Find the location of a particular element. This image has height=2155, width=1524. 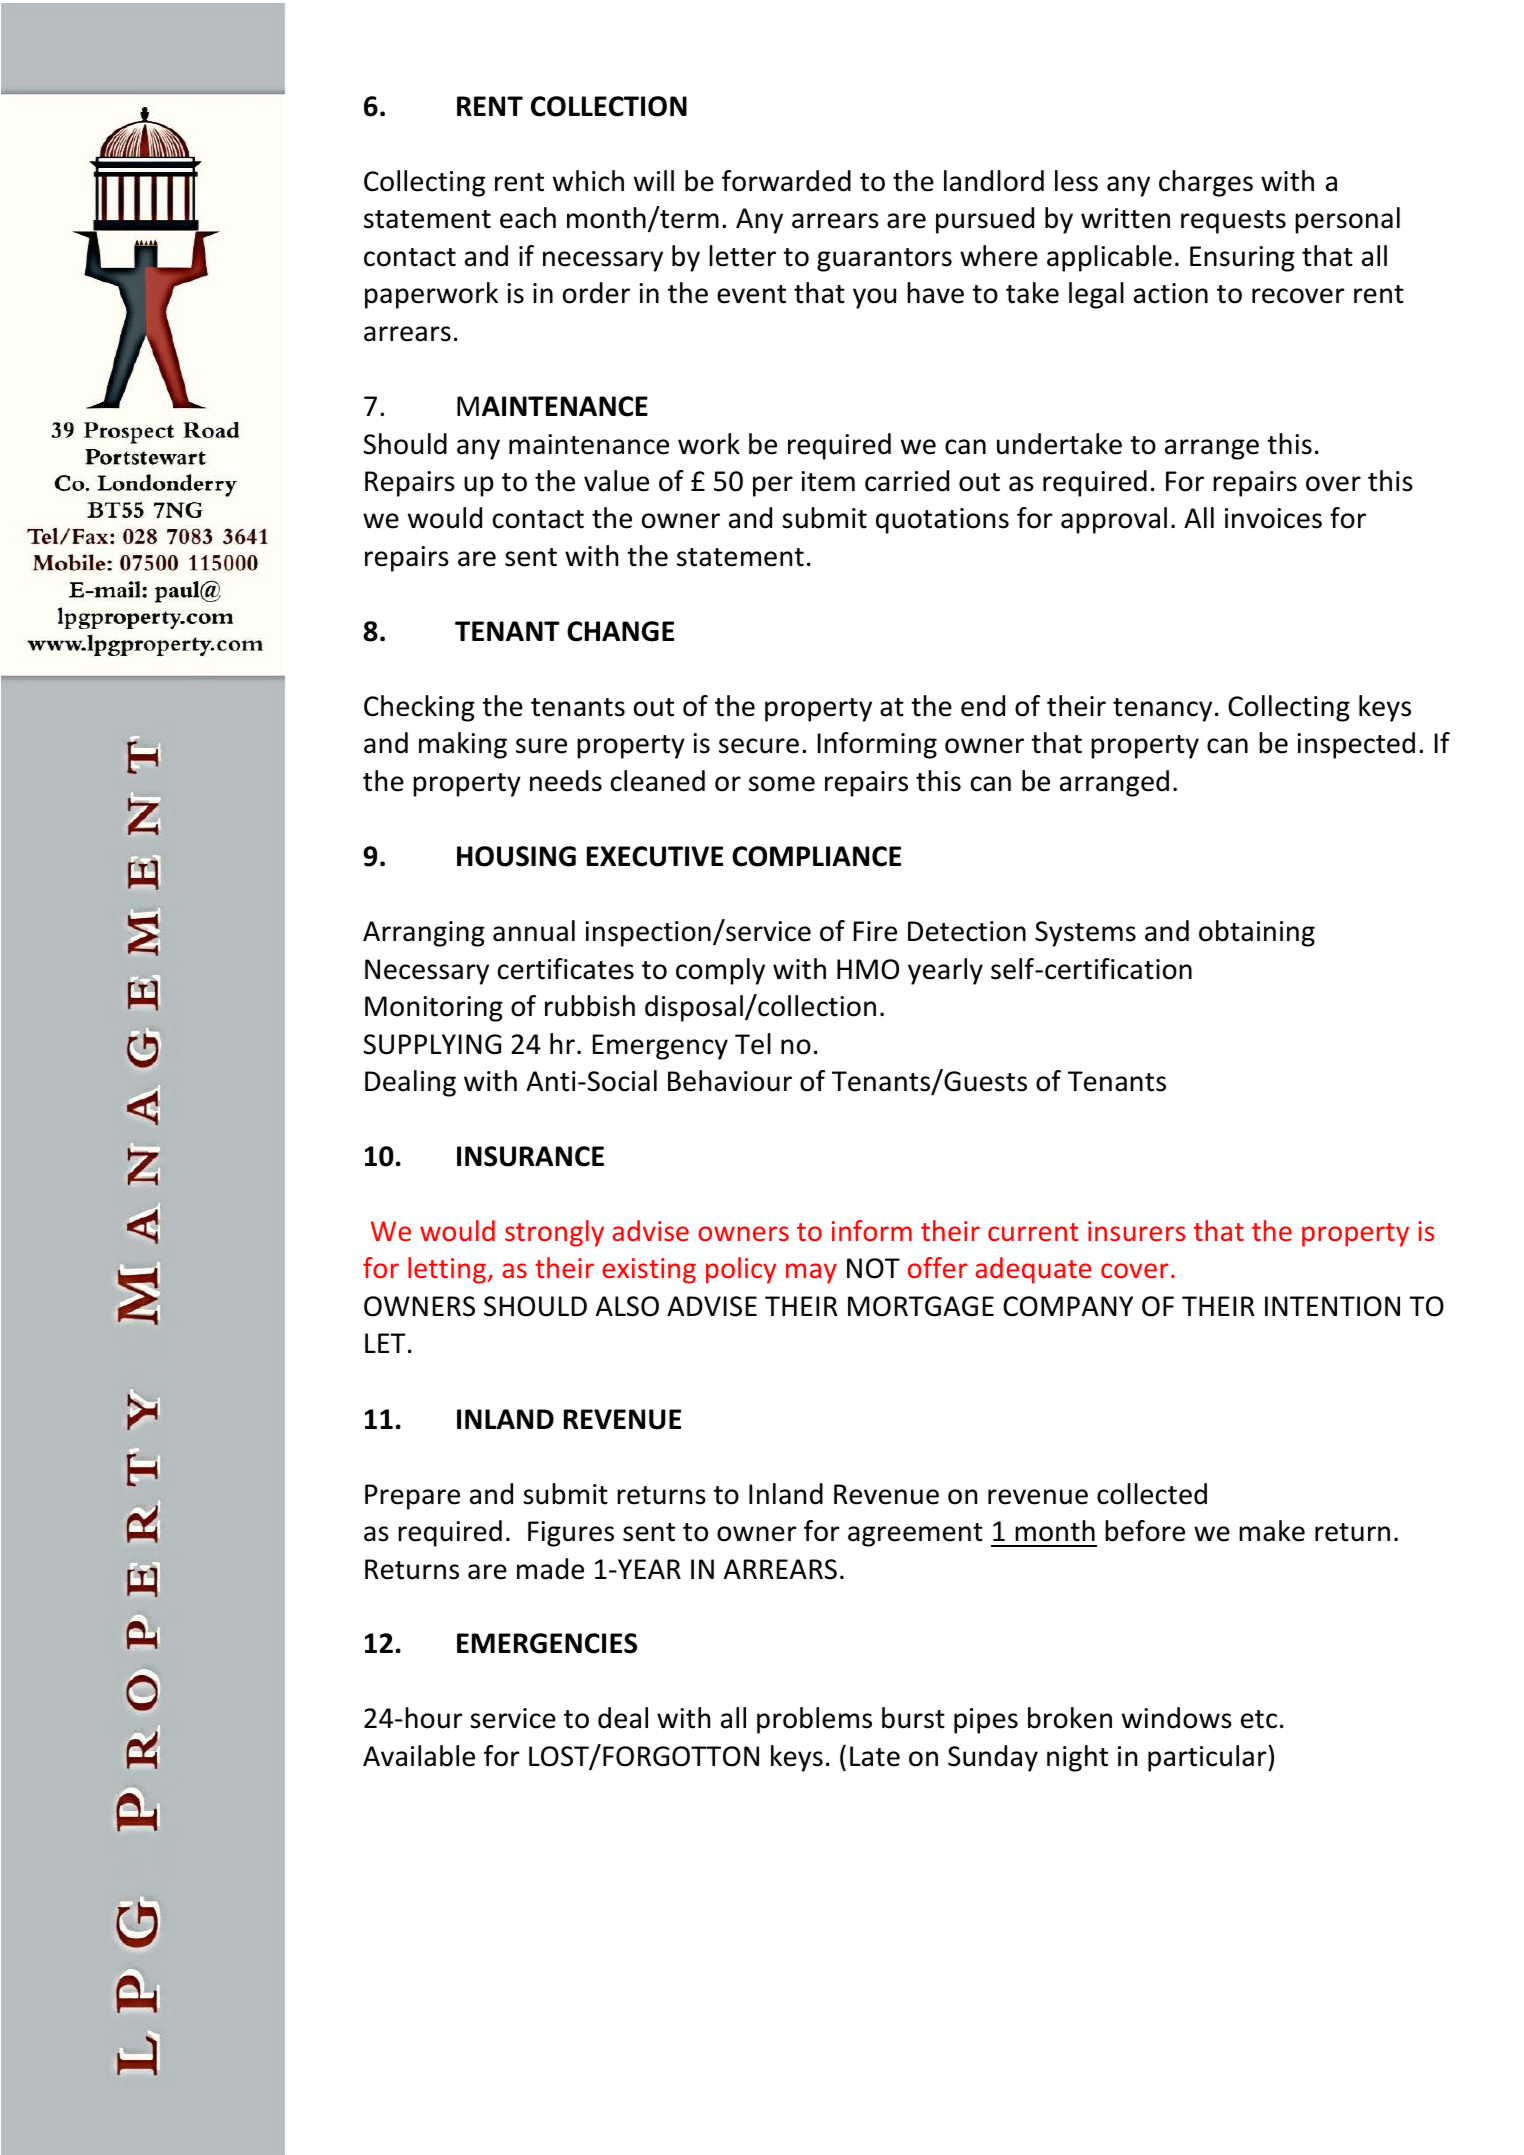

EMERGENCIES is located at coordinates (547, 1643).
